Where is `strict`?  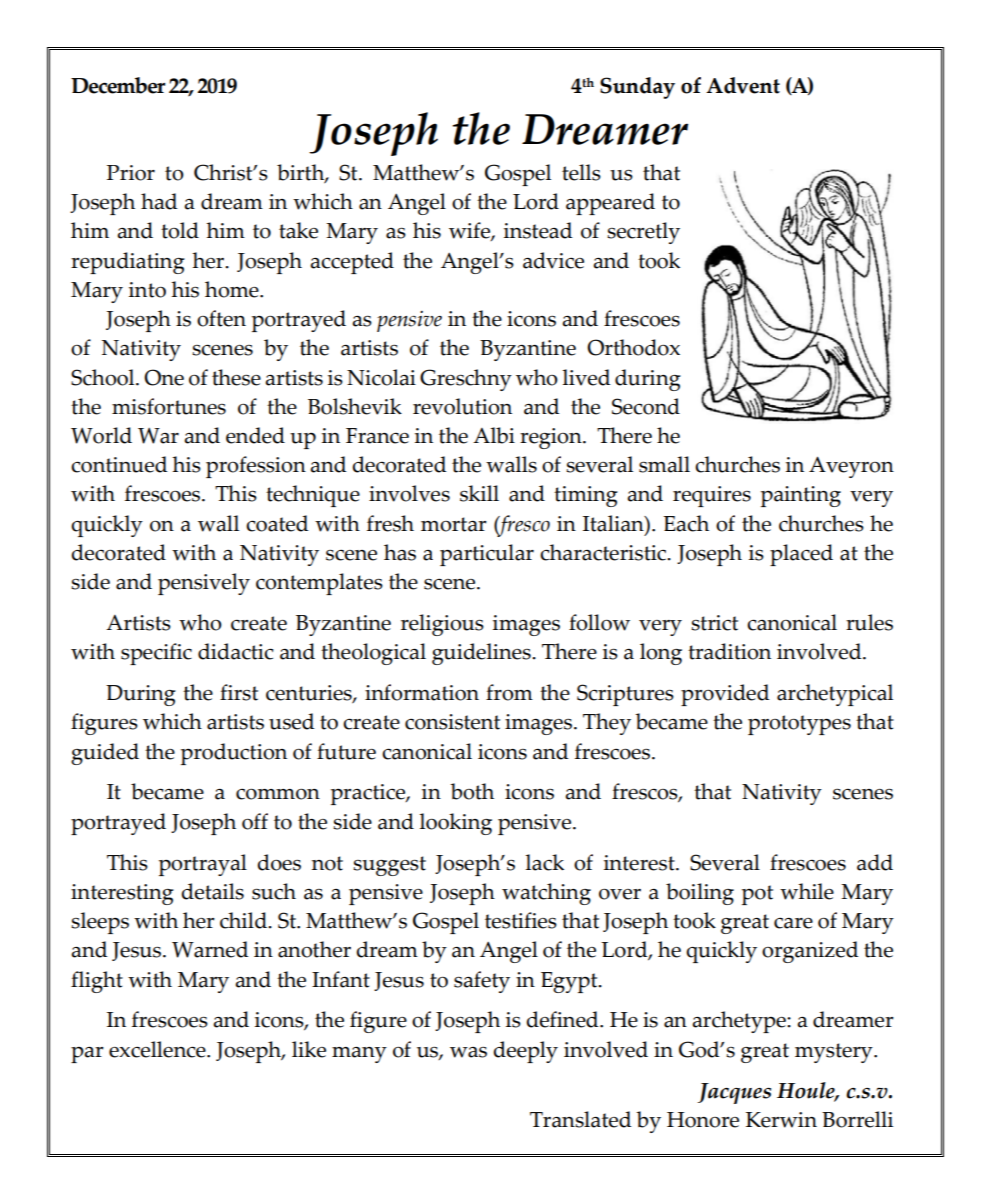
strict is located at coordinates (714, 623).
